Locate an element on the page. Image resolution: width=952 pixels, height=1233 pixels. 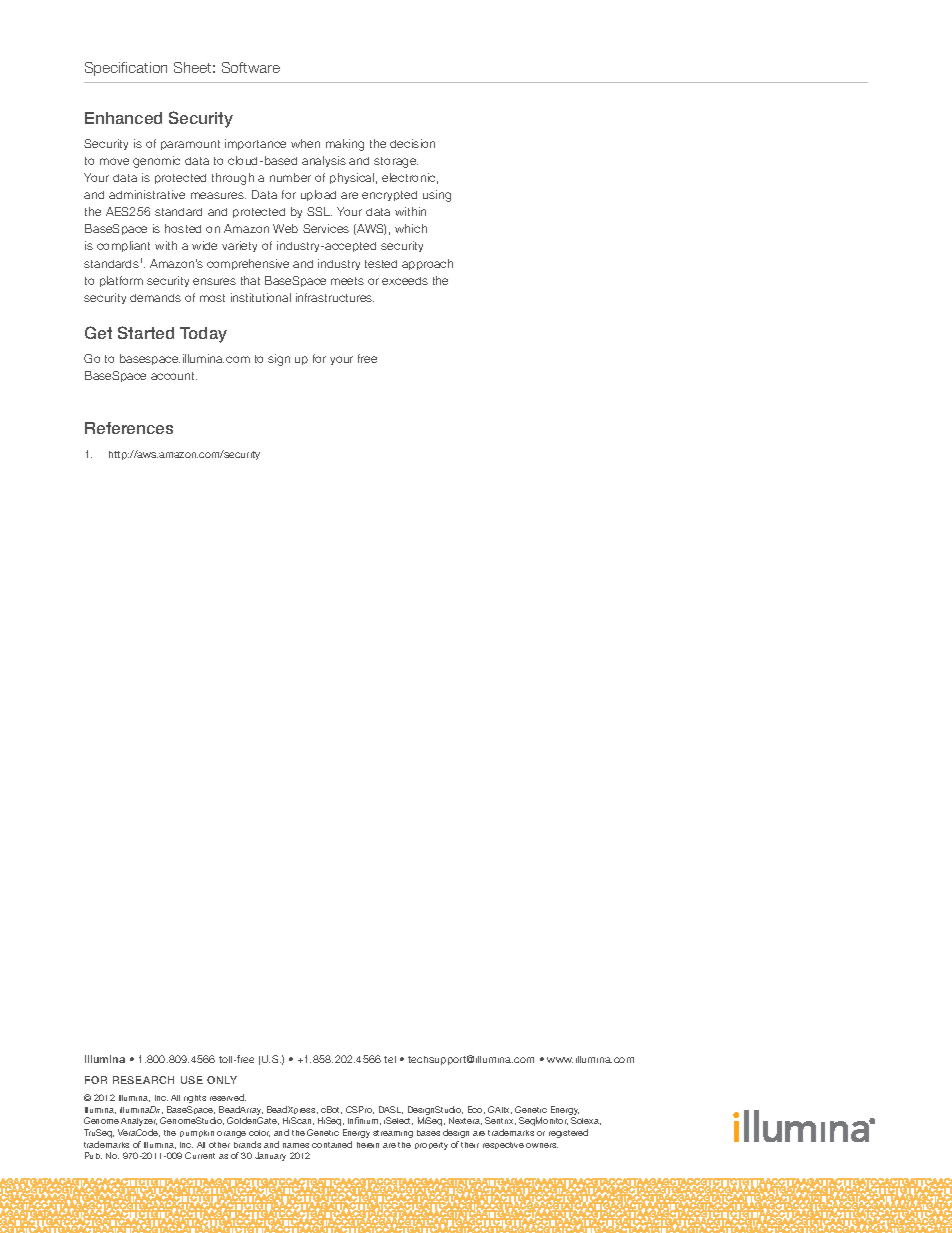
approach is located at coordinates (427, 264).
